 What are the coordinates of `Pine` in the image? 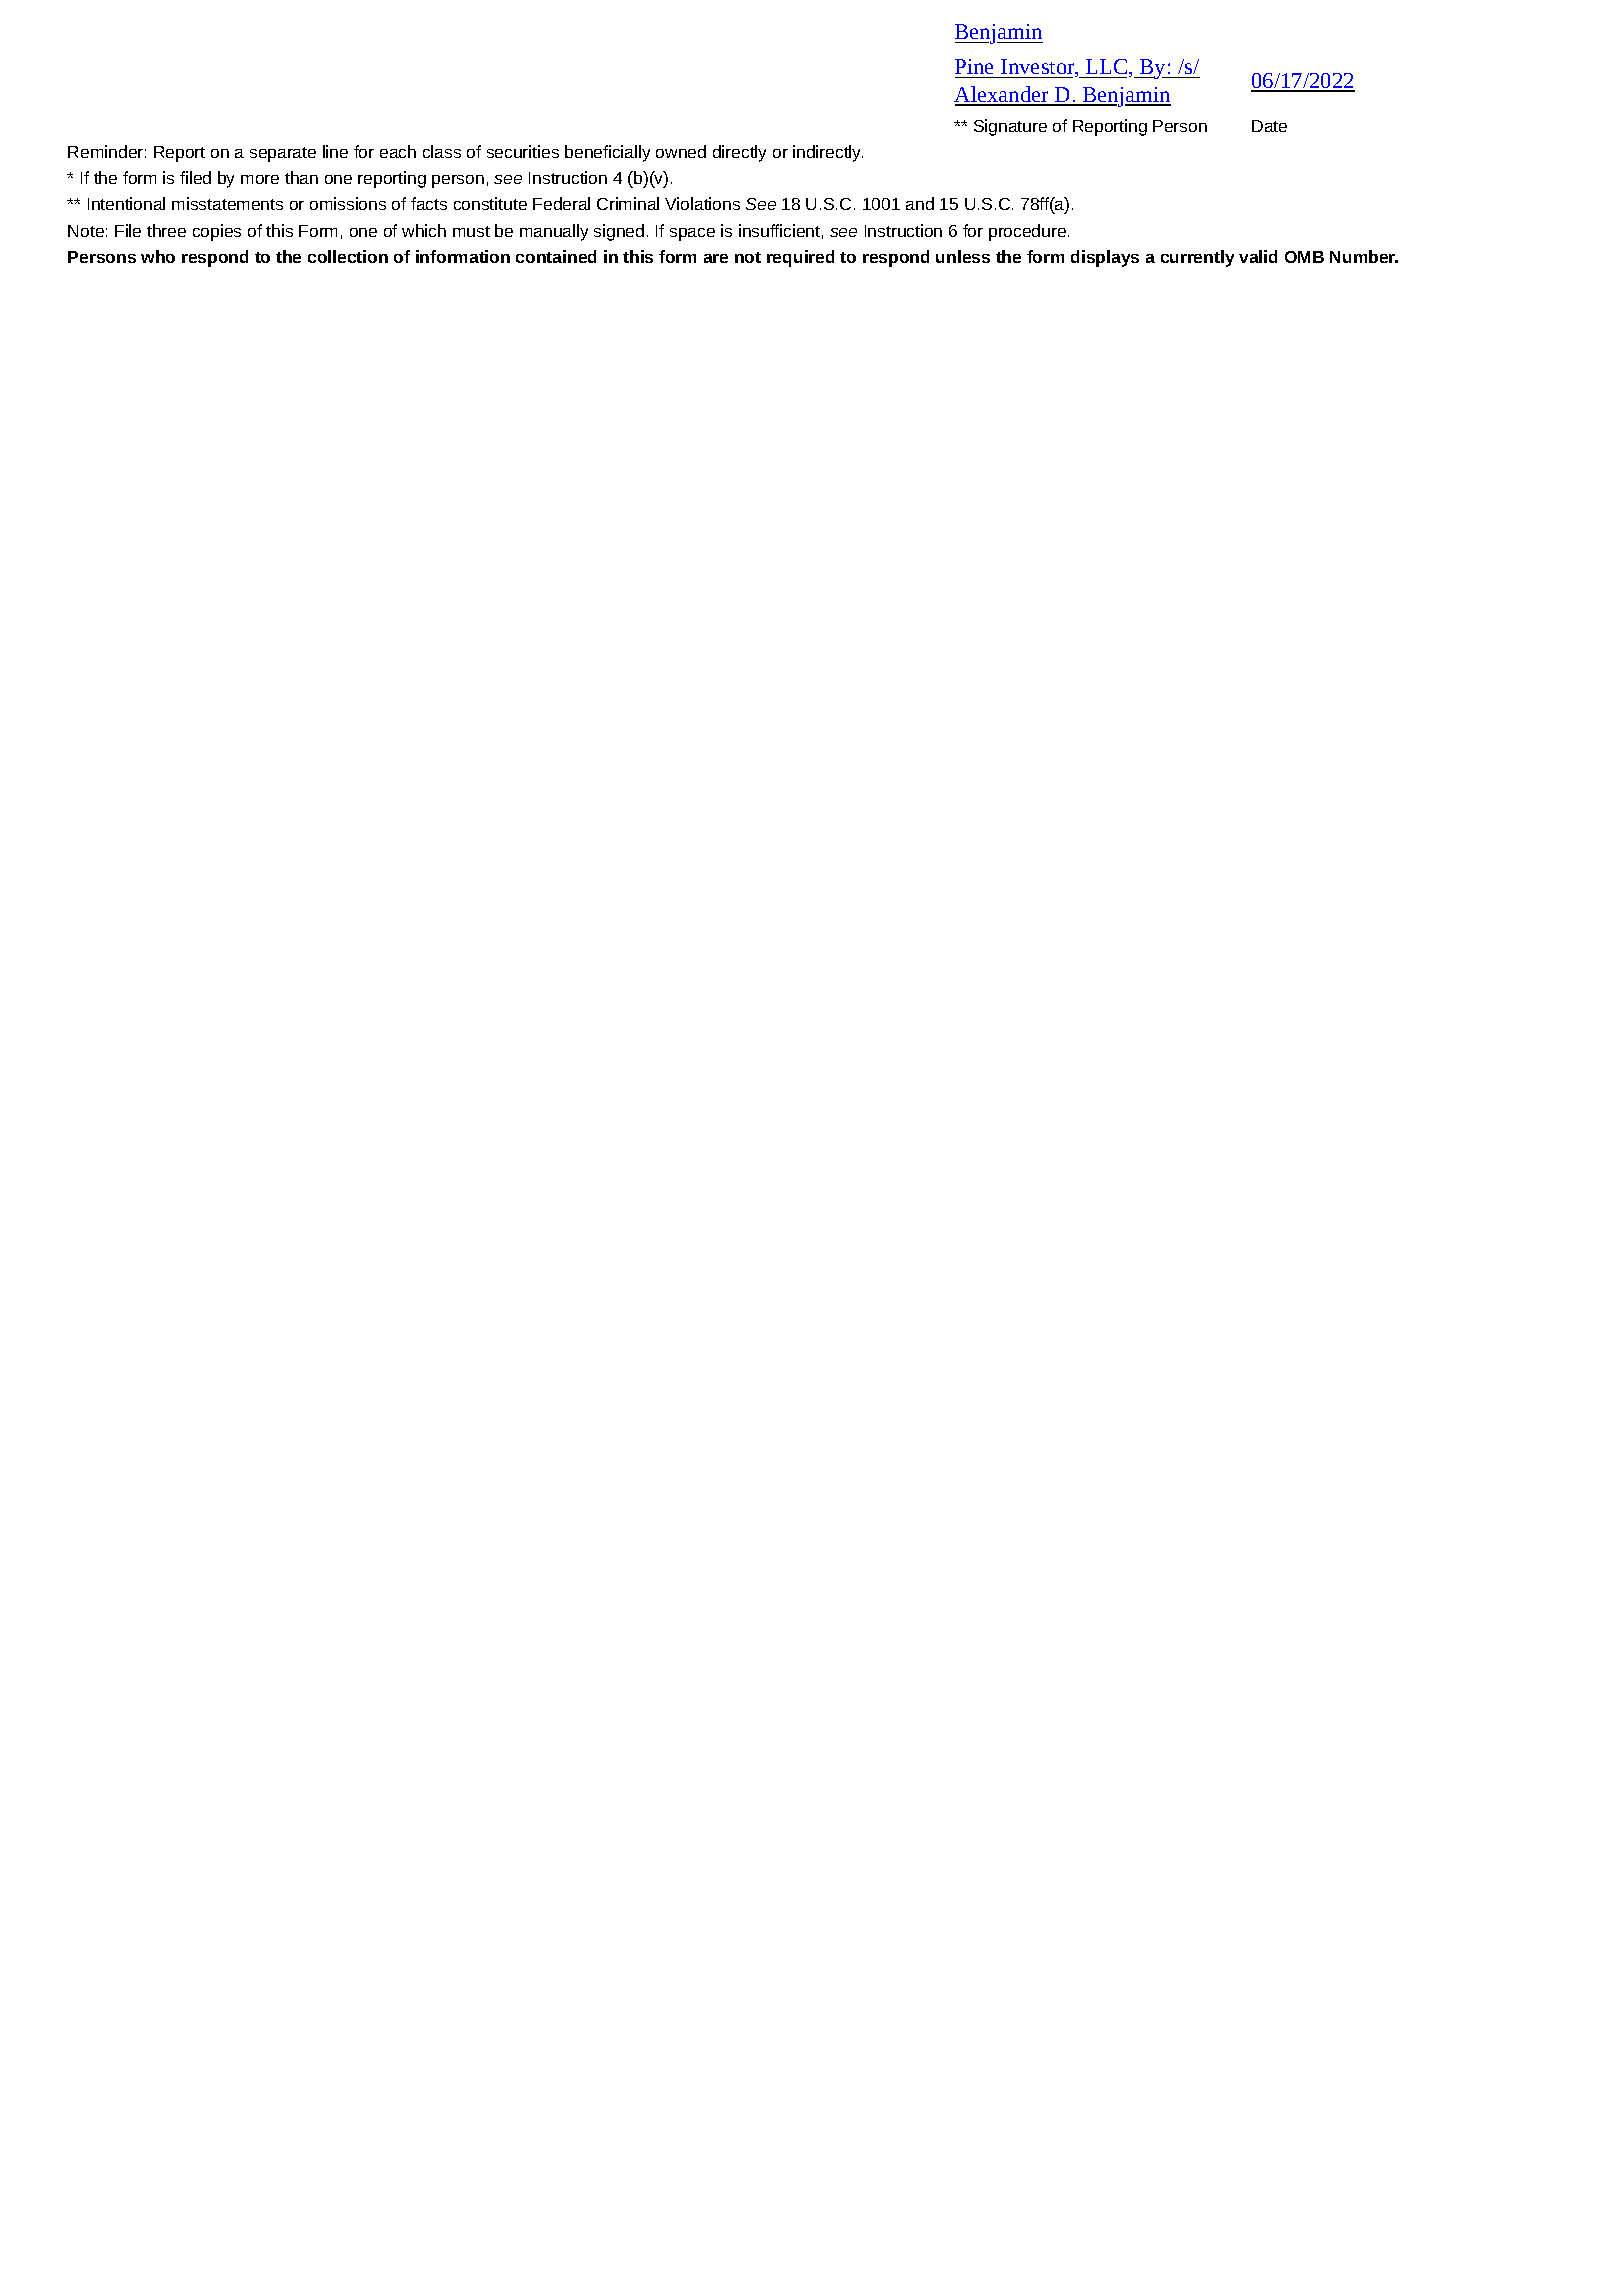 It's located at (974, 66).
